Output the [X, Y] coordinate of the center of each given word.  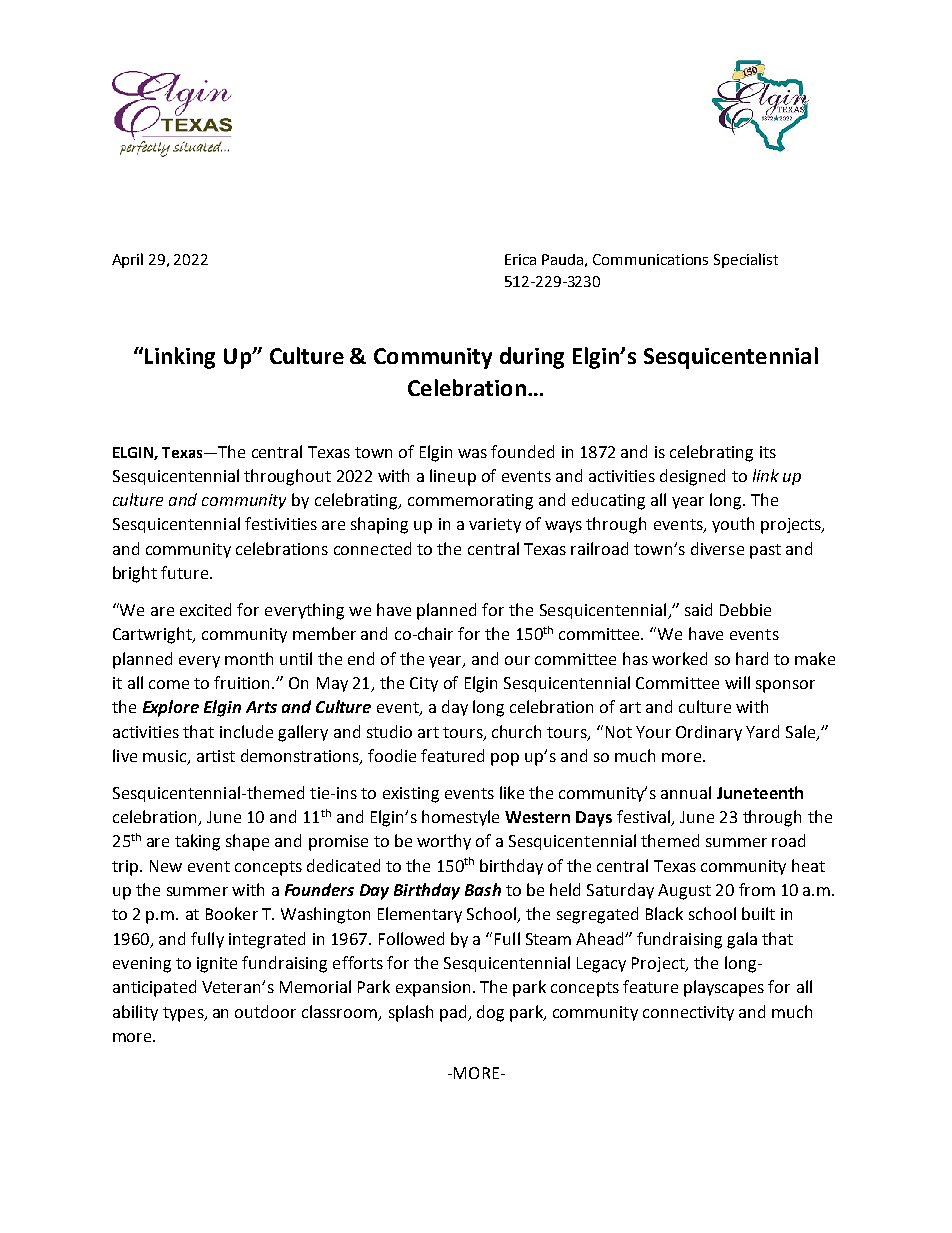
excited [205, 609]
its [768, 452]
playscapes [724, 988]
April [127, 260]
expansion [433, 989]
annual [686, 792]
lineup [453, 477]
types [184, 1014]
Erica [520, 259]
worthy [444, 842]
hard [752, 658]
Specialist [746, 260]
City [424, 684]
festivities [281, 523]
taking [197, 842]
